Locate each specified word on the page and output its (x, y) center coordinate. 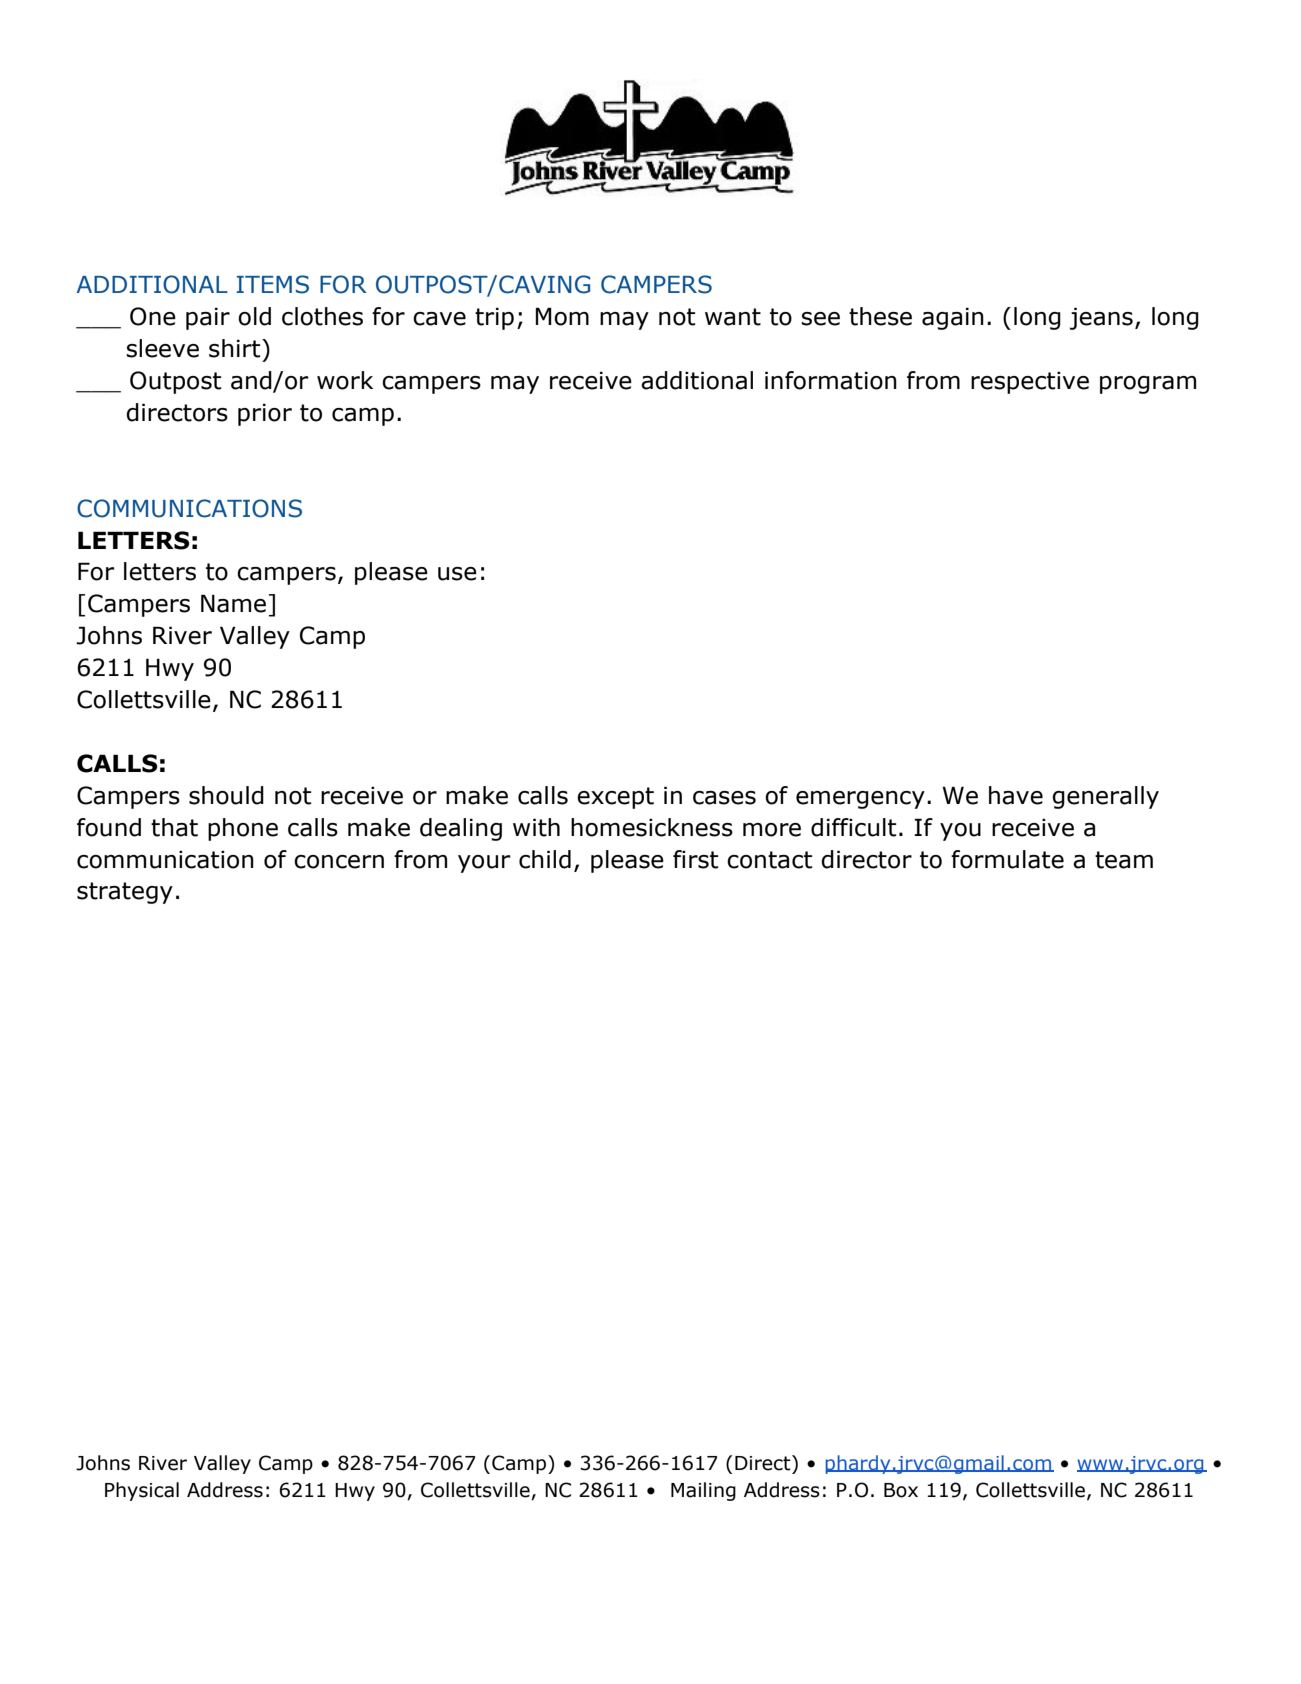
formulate (1007, 859)
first (696, 859)
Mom (562, 316)
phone (243, 829)
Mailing (703, 1491)
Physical (142, 1491)
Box (901, 1490)
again (953, 318)
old (254, 316)
